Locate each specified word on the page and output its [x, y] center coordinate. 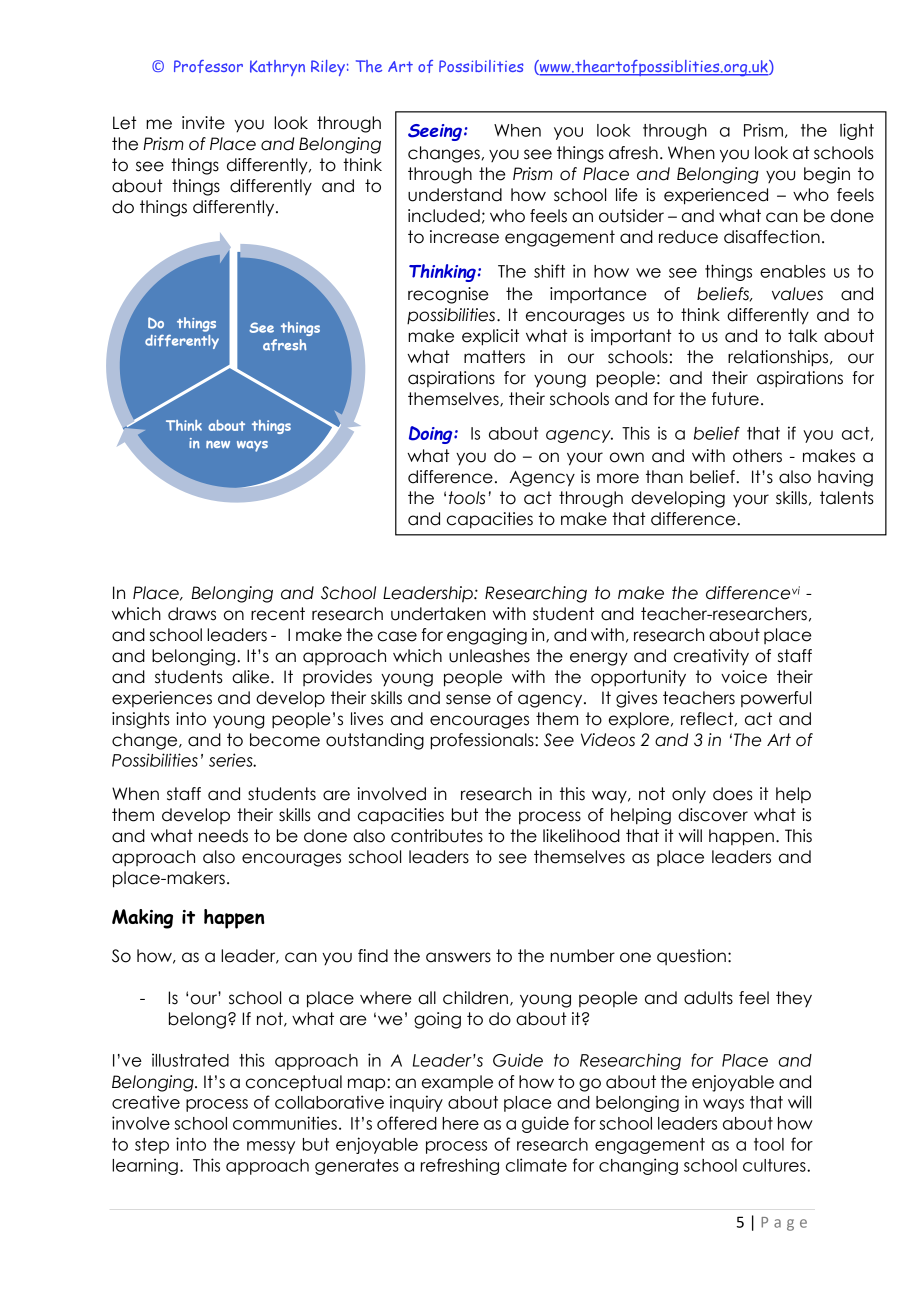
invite [203, 123]
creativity [711, 657]
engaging [487, 636]
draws [192, 614]
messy [271, 1147]
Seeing [435, 132]
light [857, 131]
